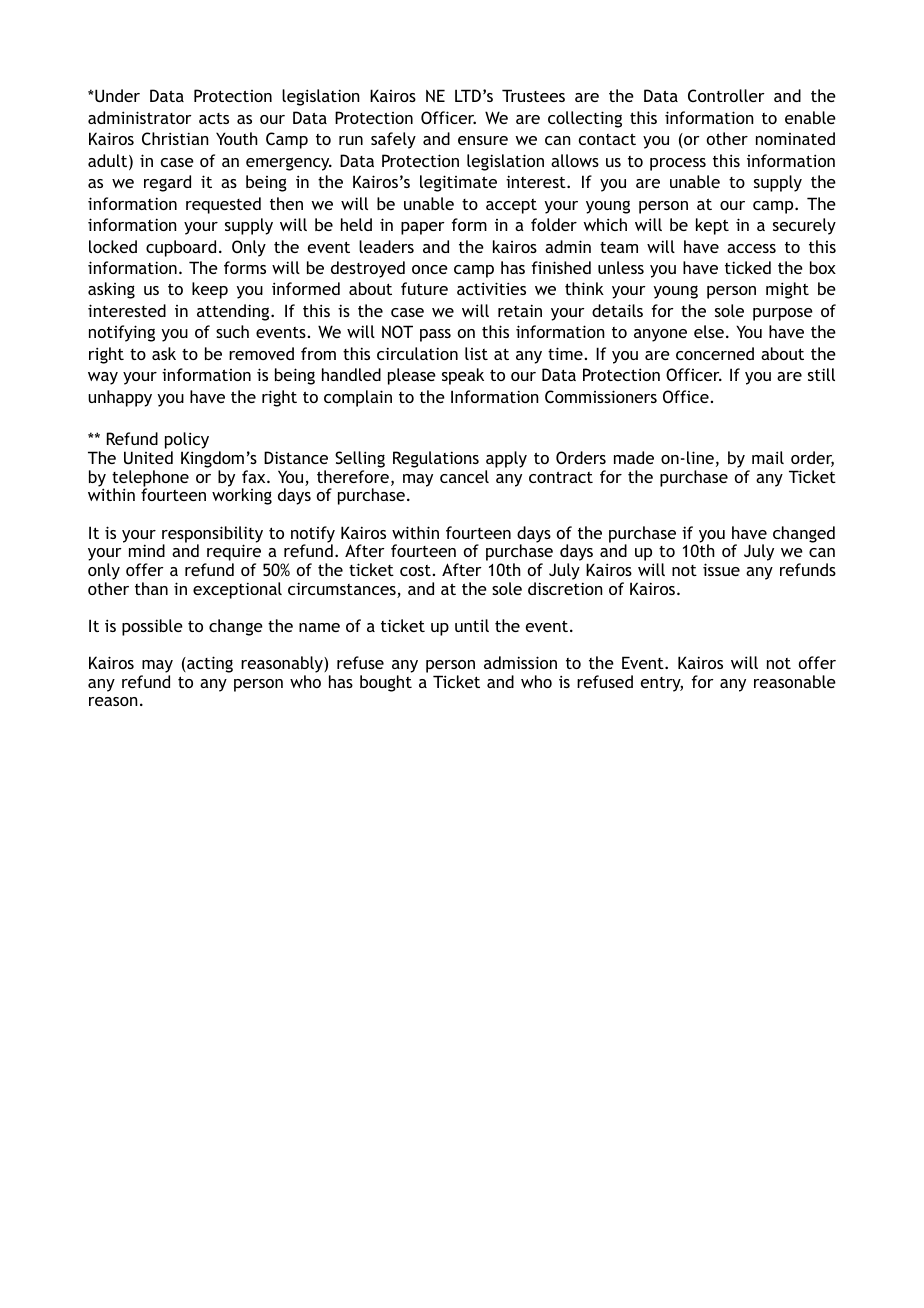 This screenshot has height=1308, width=924. What do you see at coordinates (726, 95) in the screenshot?
I see `Controller` at bounding box center [726, 95].
